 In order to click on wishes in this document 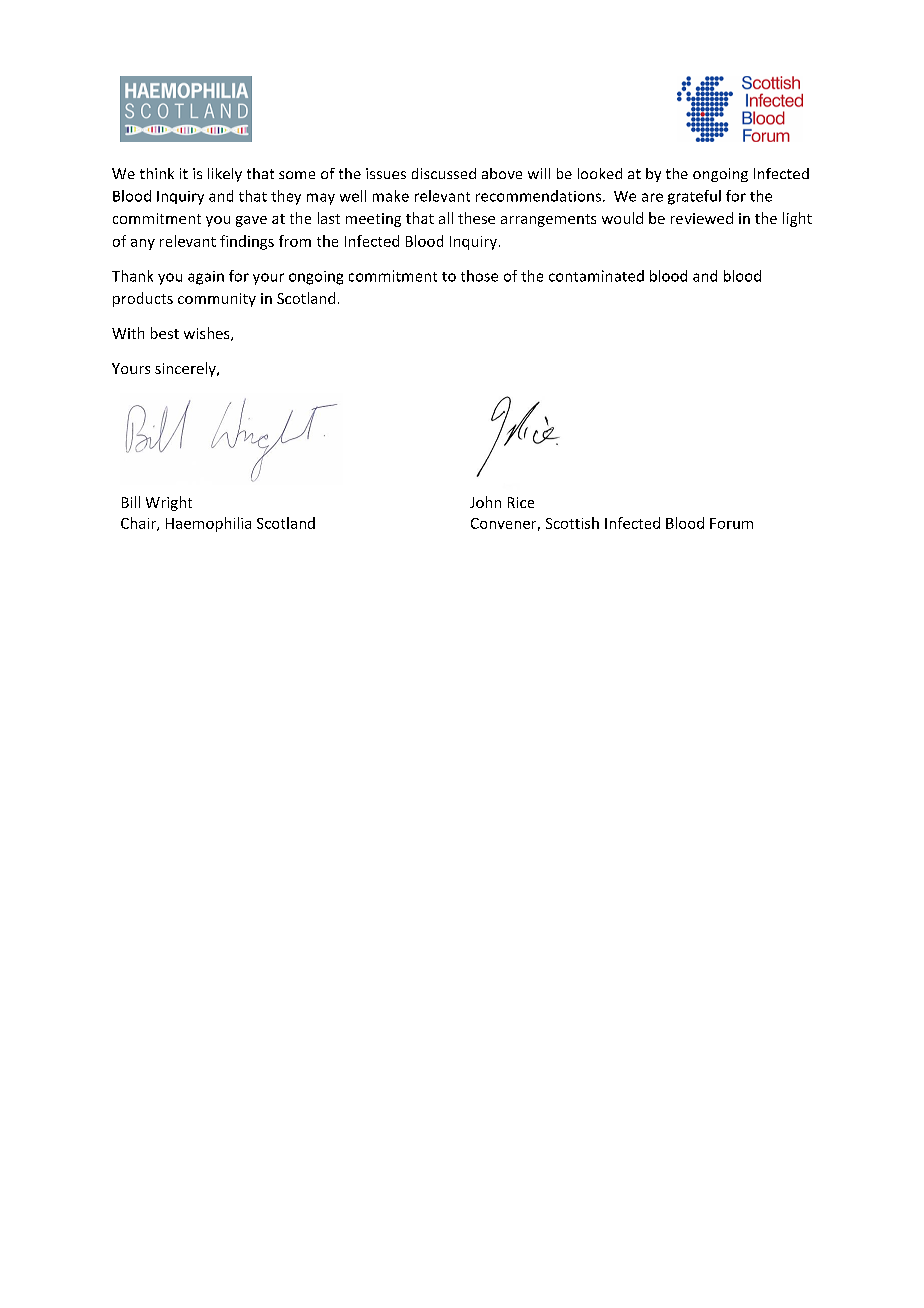, I will do `click(208, 334)`.
